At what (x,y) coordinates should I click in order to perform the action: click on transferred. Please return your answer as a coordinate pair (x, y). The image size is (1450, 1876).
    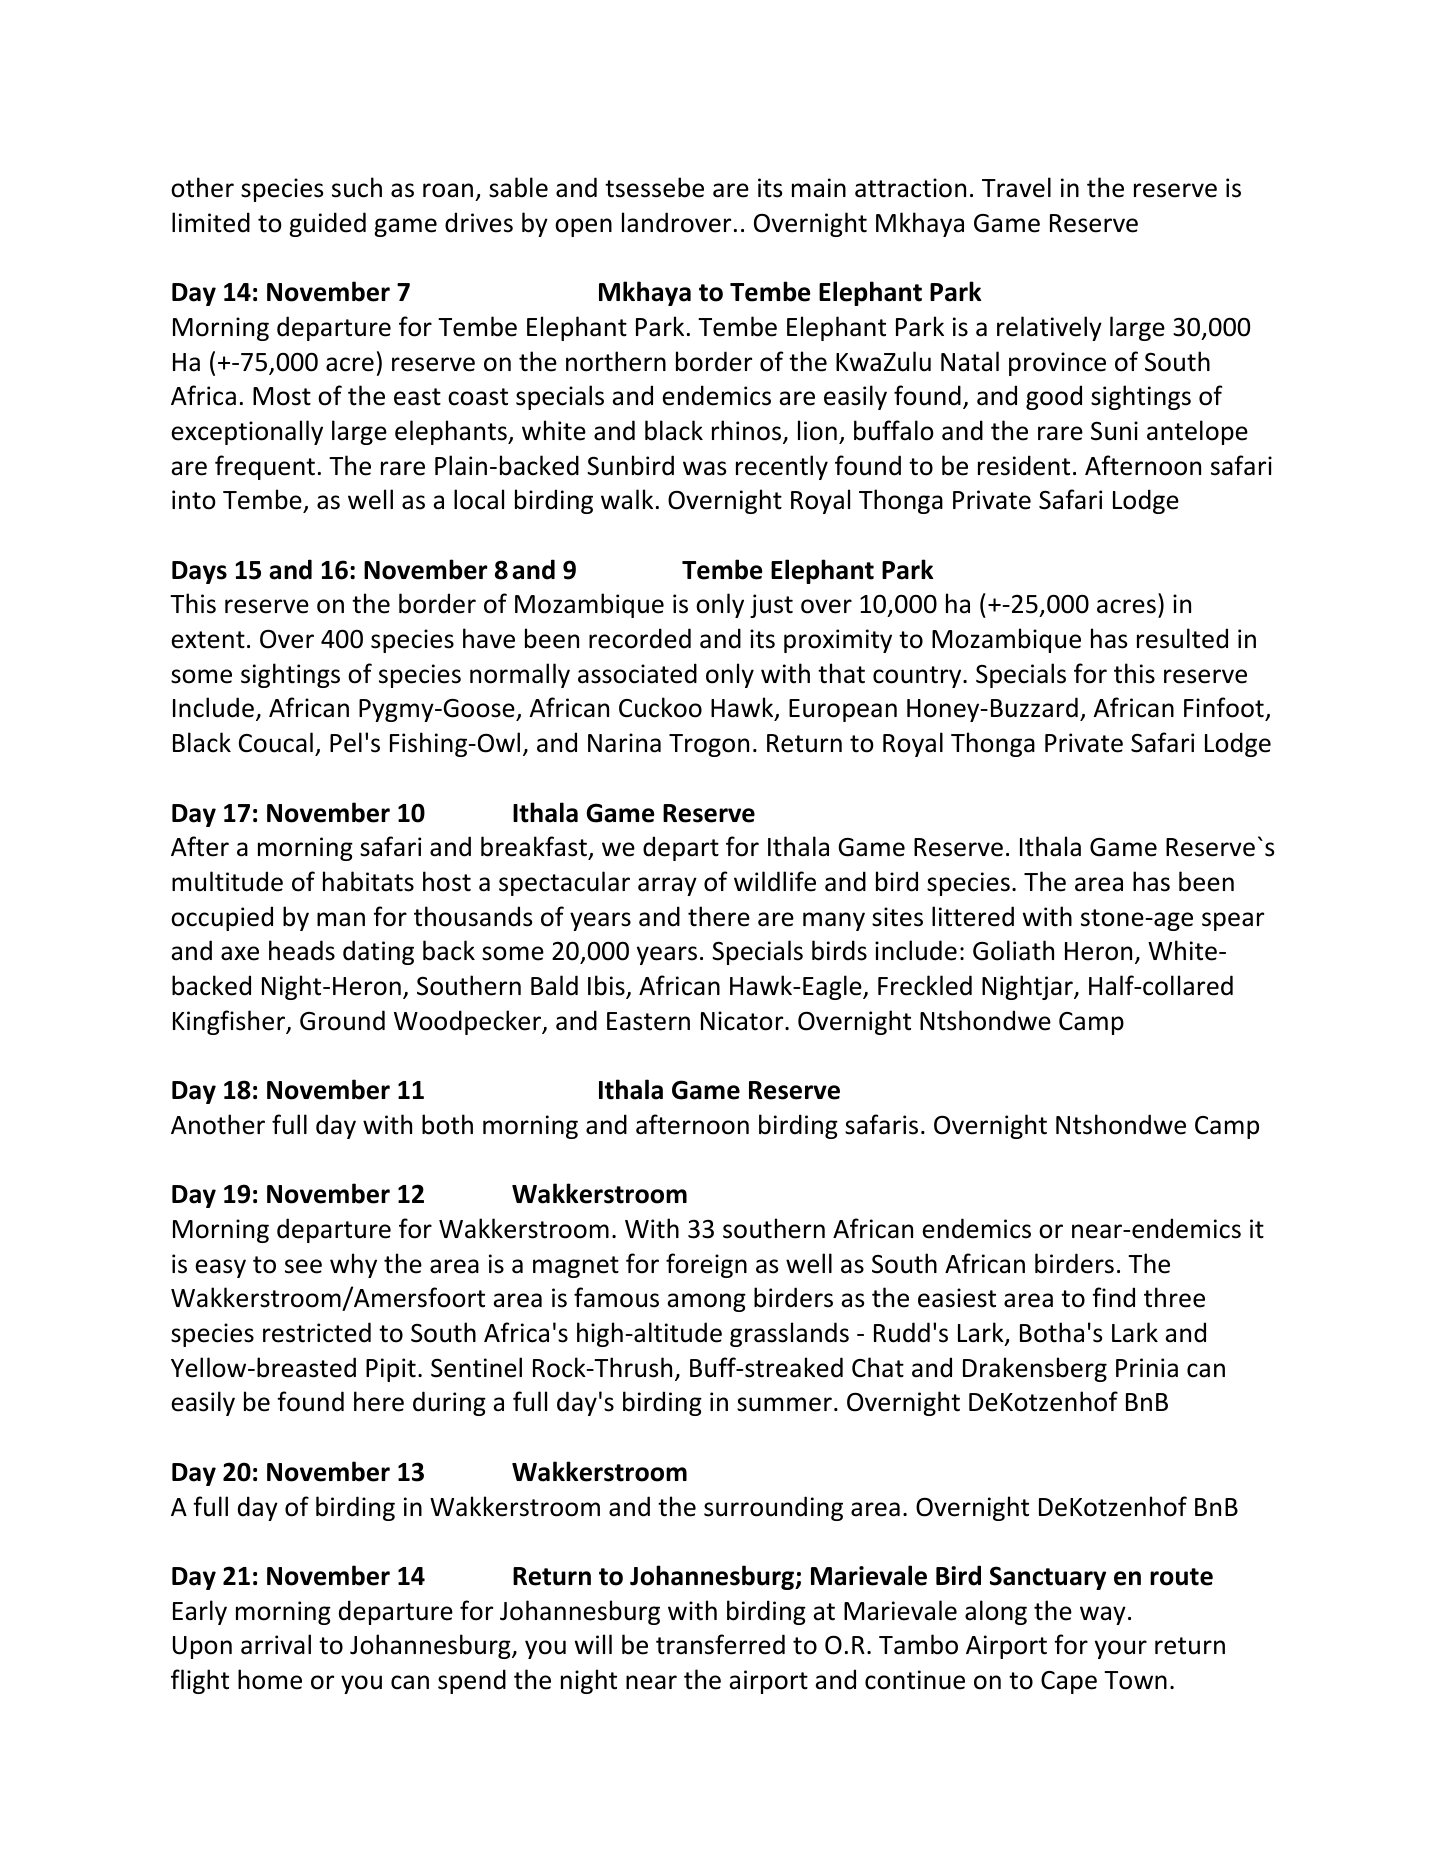
    Looking at the image, I should click on (720, 1644).
